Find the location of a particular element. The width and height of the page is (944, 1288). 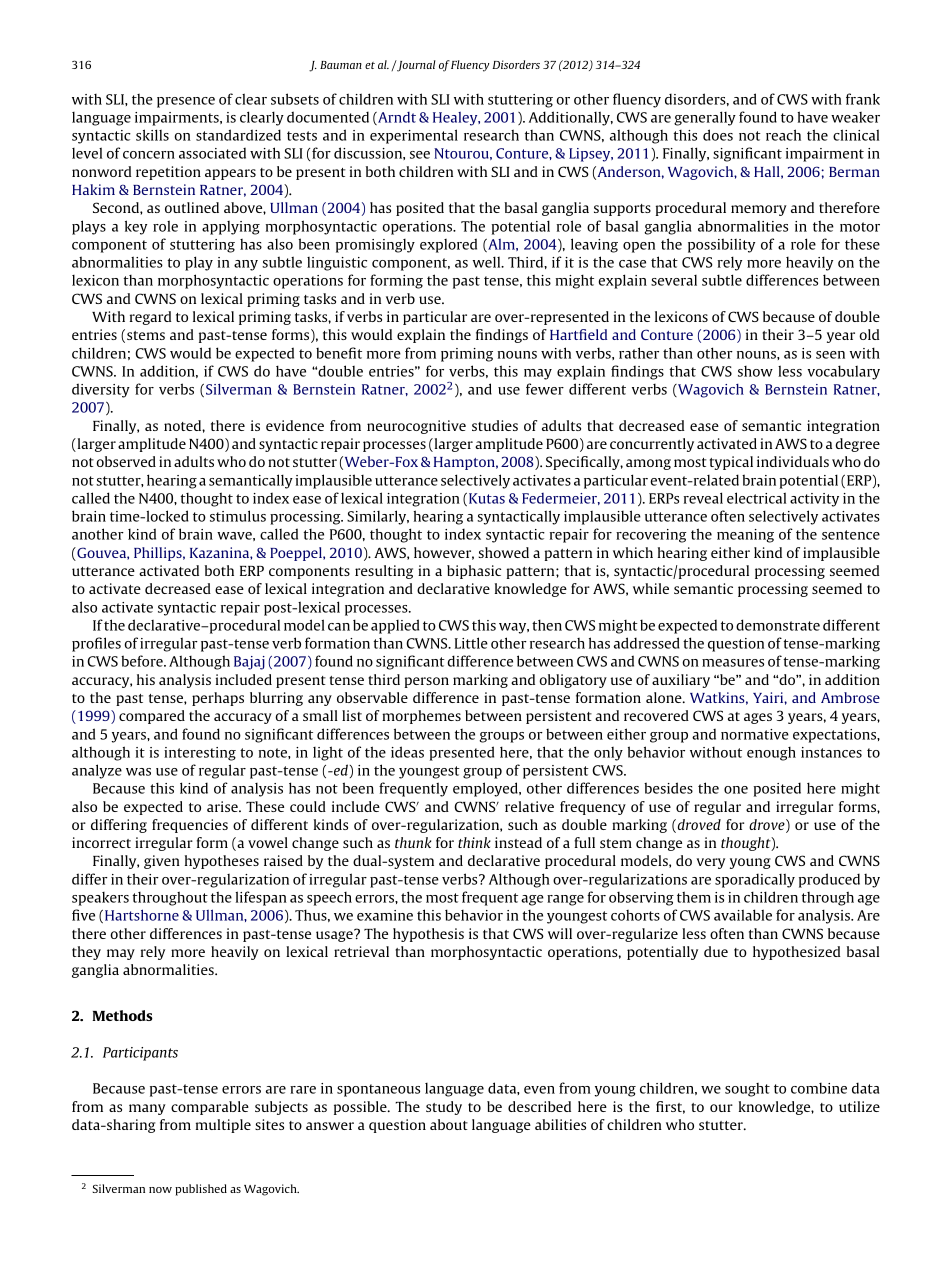

enough is located at coordinates (771, 754).
